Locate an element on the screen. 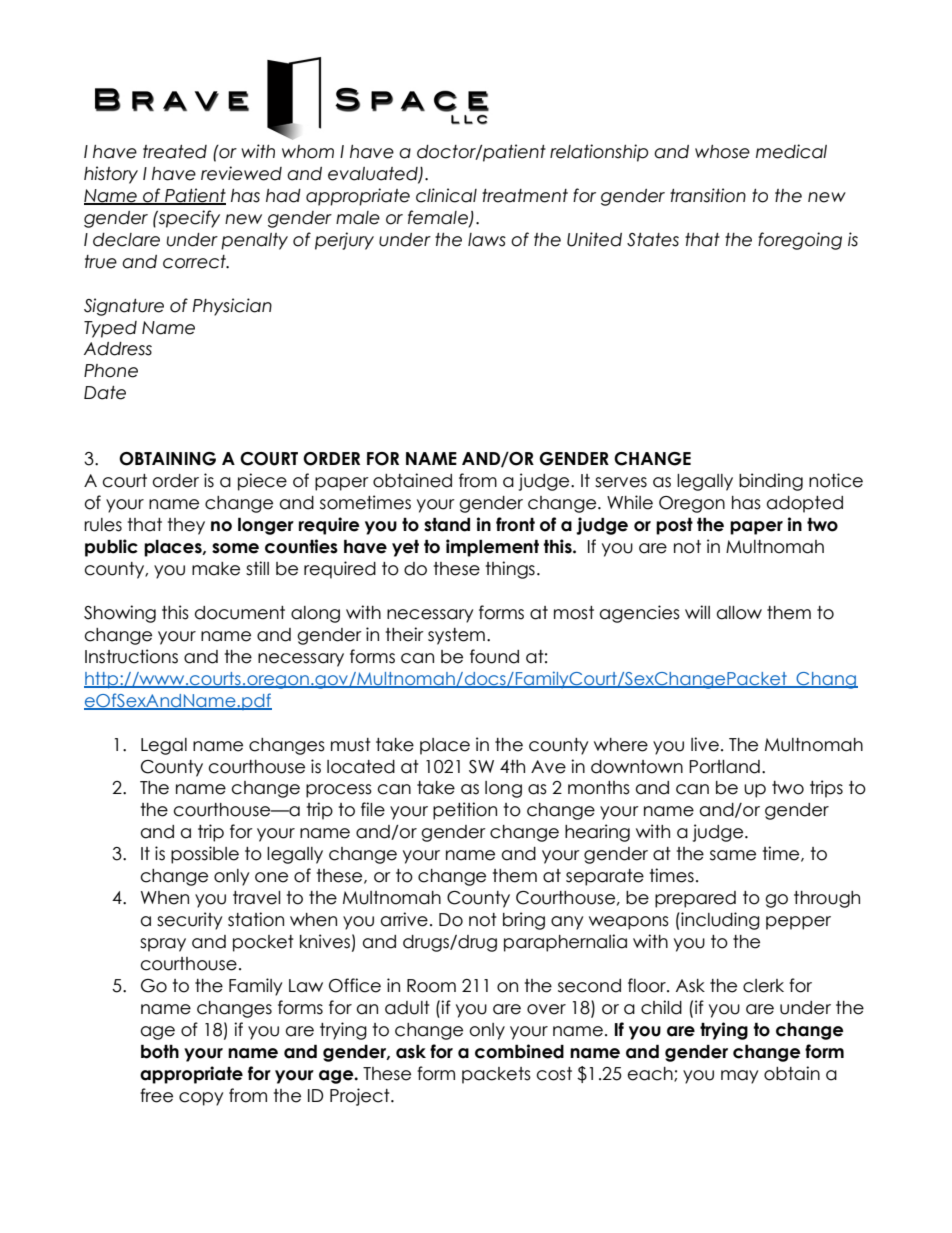 This screenshot has height=1233, width=952. binding is located at coordinates (771, 482).
